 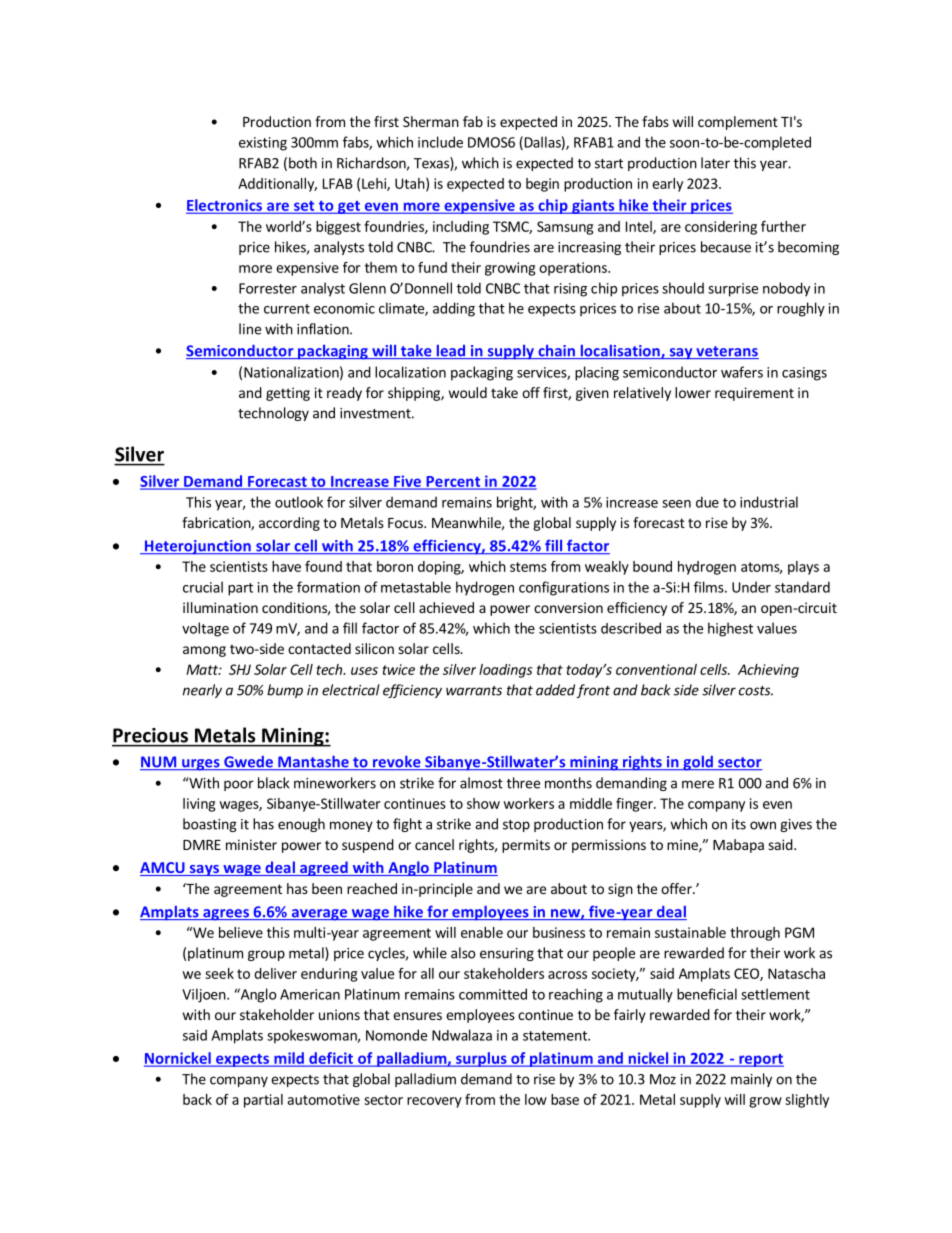 What do you see at coordinates (263, 144) in the screenshot?
I see `existing` at bounding box center [263, 144].
